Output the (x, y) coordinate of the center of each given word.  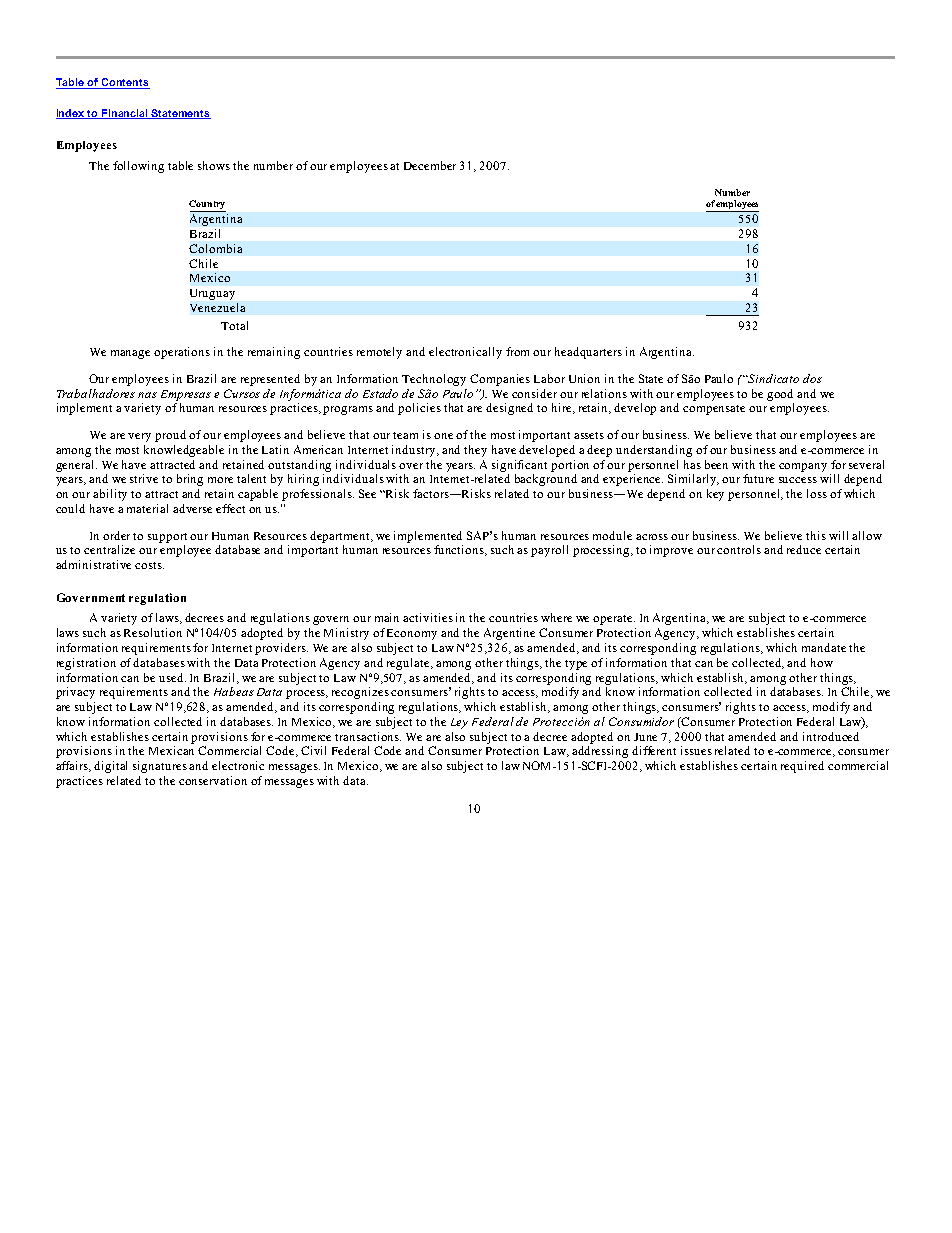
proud (170, 436)
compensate (714, 410)
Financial (125, 114)
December (430, 165)
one (443, 436)
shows (214, 165)
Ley (459, 723)
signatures (160, 767)
